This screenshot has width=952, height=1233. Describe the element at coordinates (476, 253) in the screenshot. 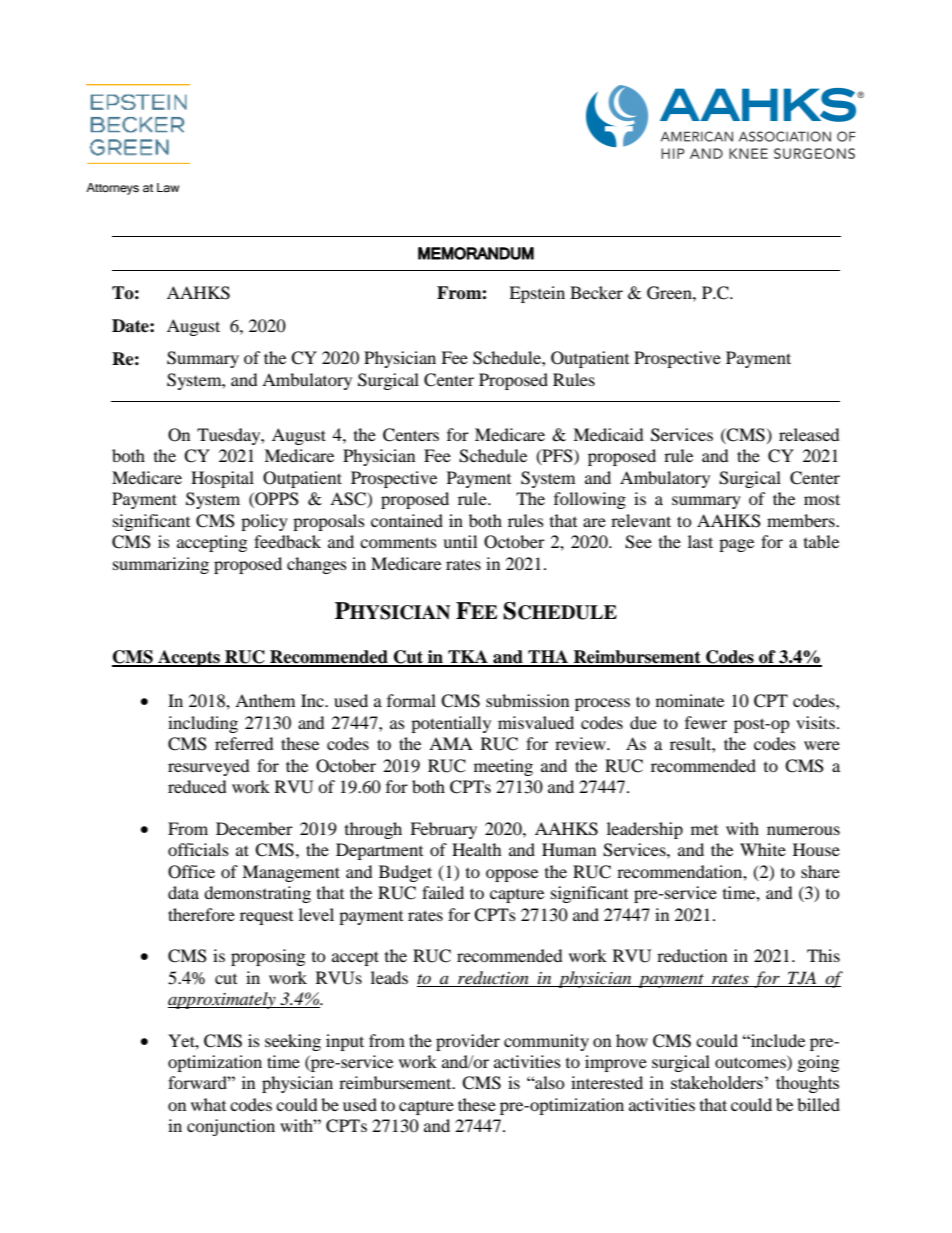

I see `MEMORANDUM` at that location.
